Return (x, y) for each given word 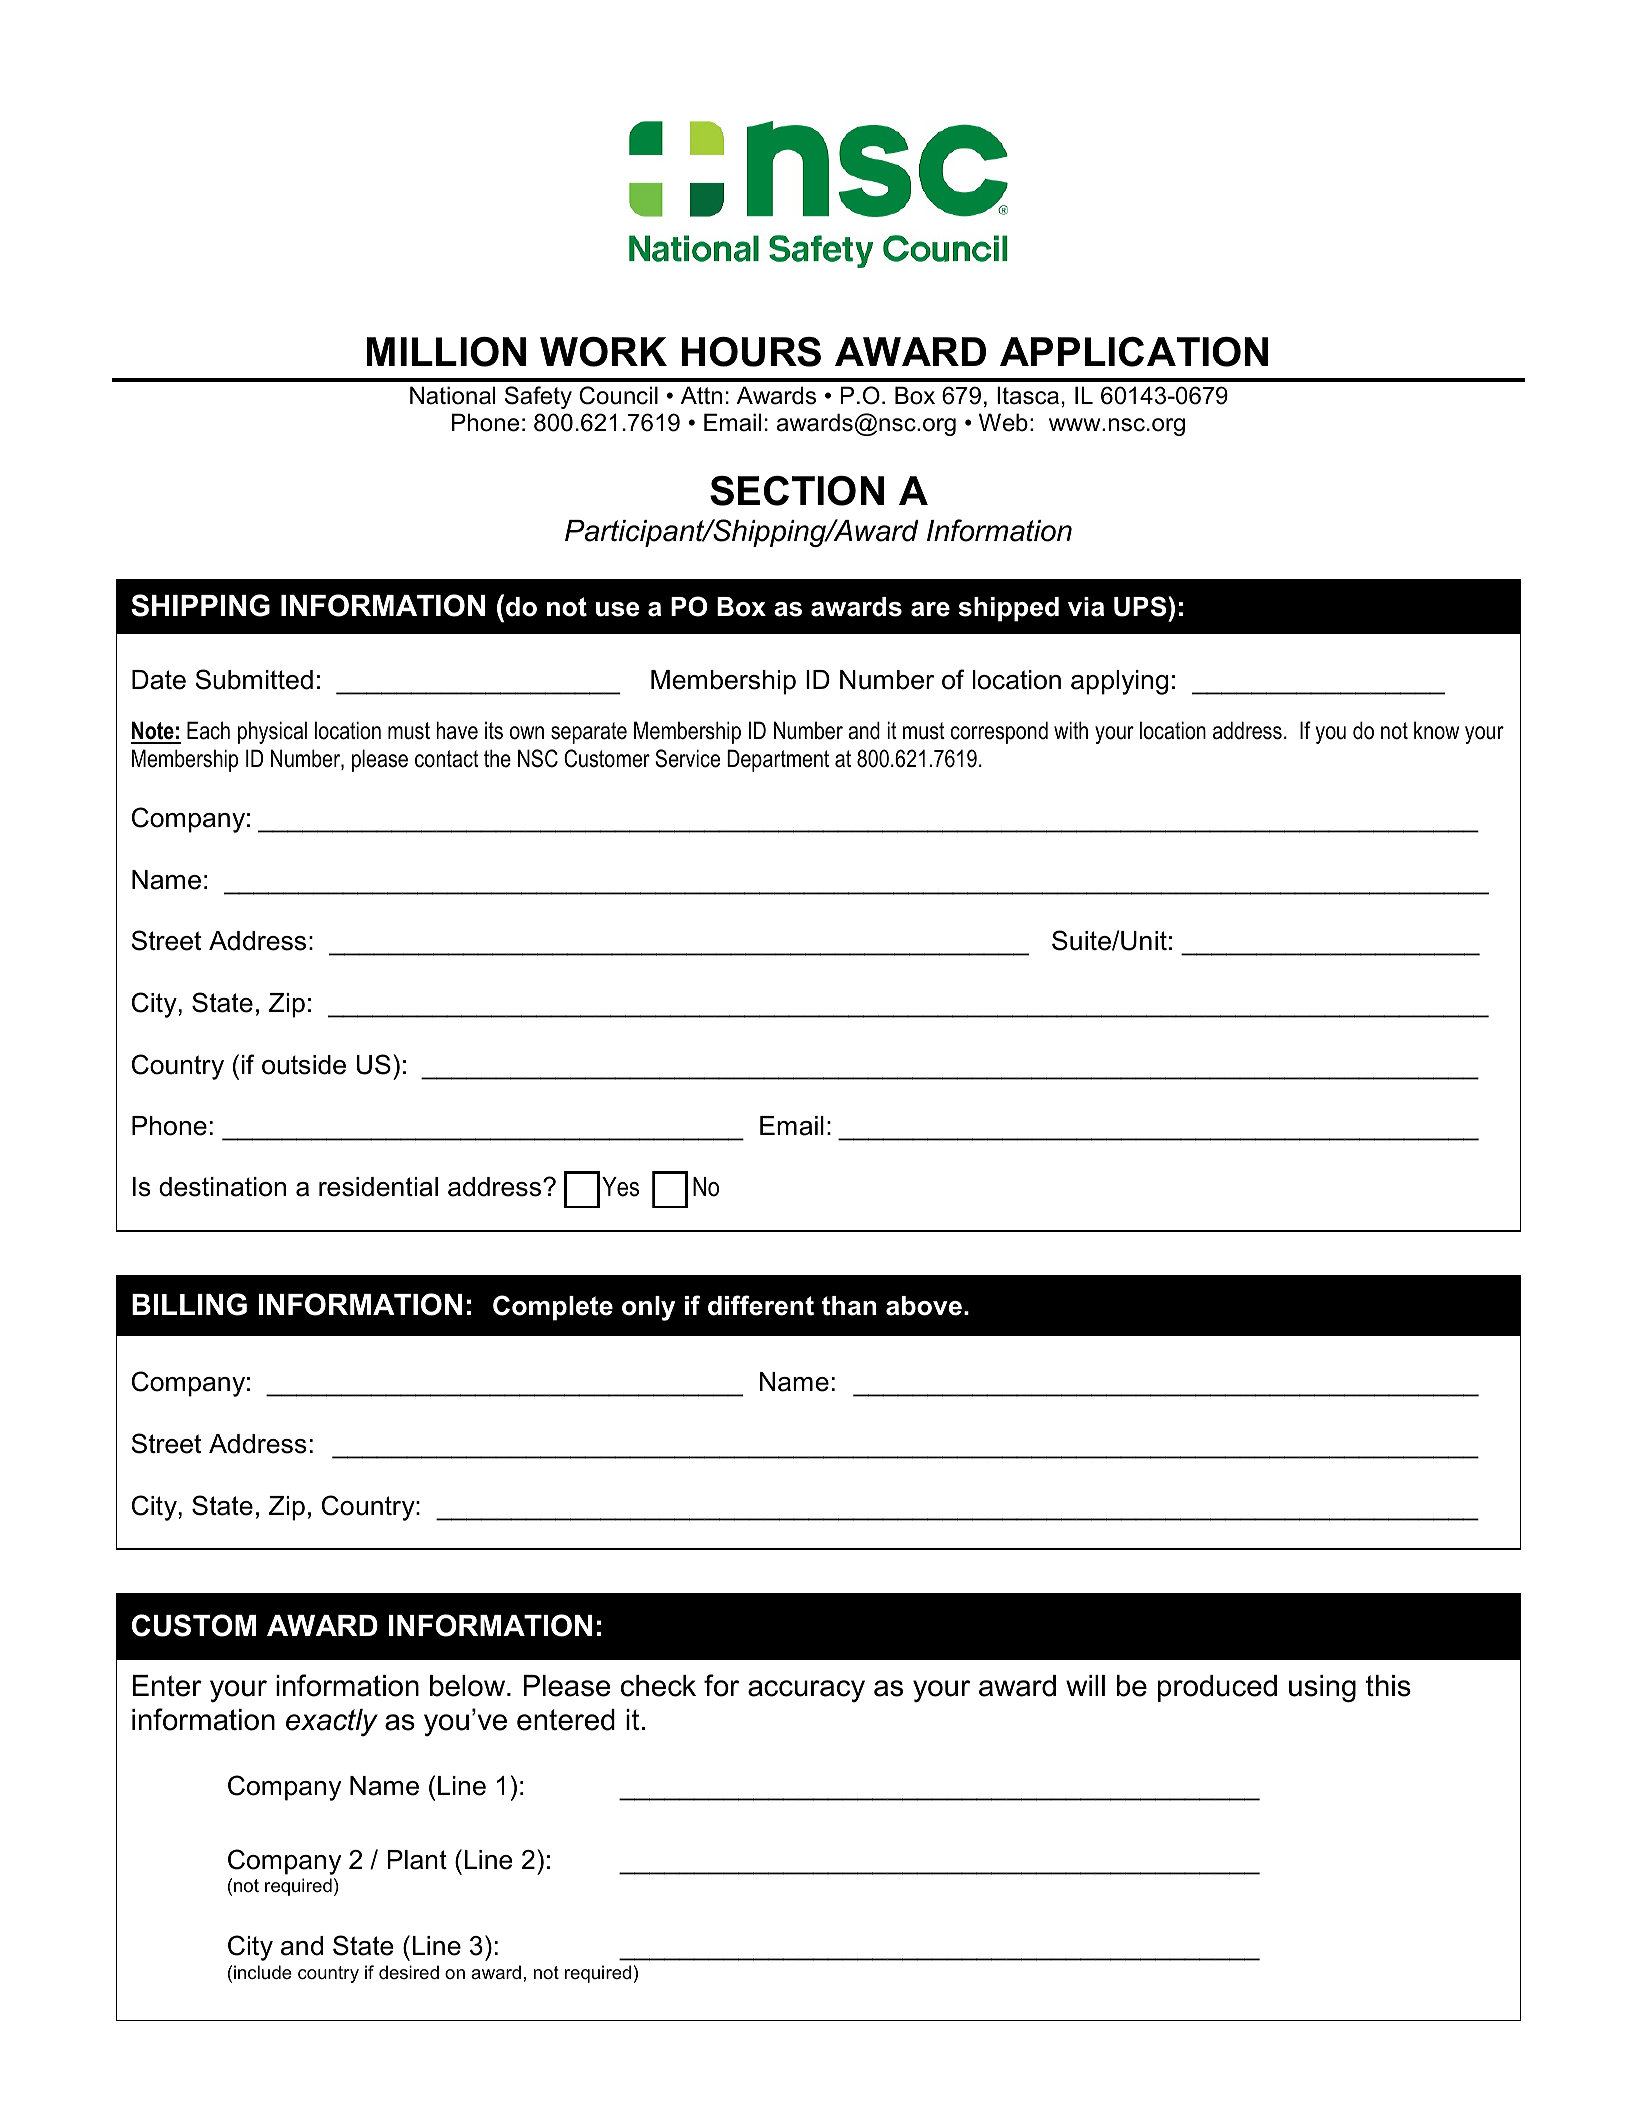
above (924, 1306)
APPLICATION (1134, 352)
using (1322, 1689)
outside (304, 1065)
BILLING (189, 1304)
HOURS (751, 352)
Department (778, 760)
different (761, 1305)
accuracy (806, 1691)
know (1436, 730)
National (452, 395)
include (263, 1972)
